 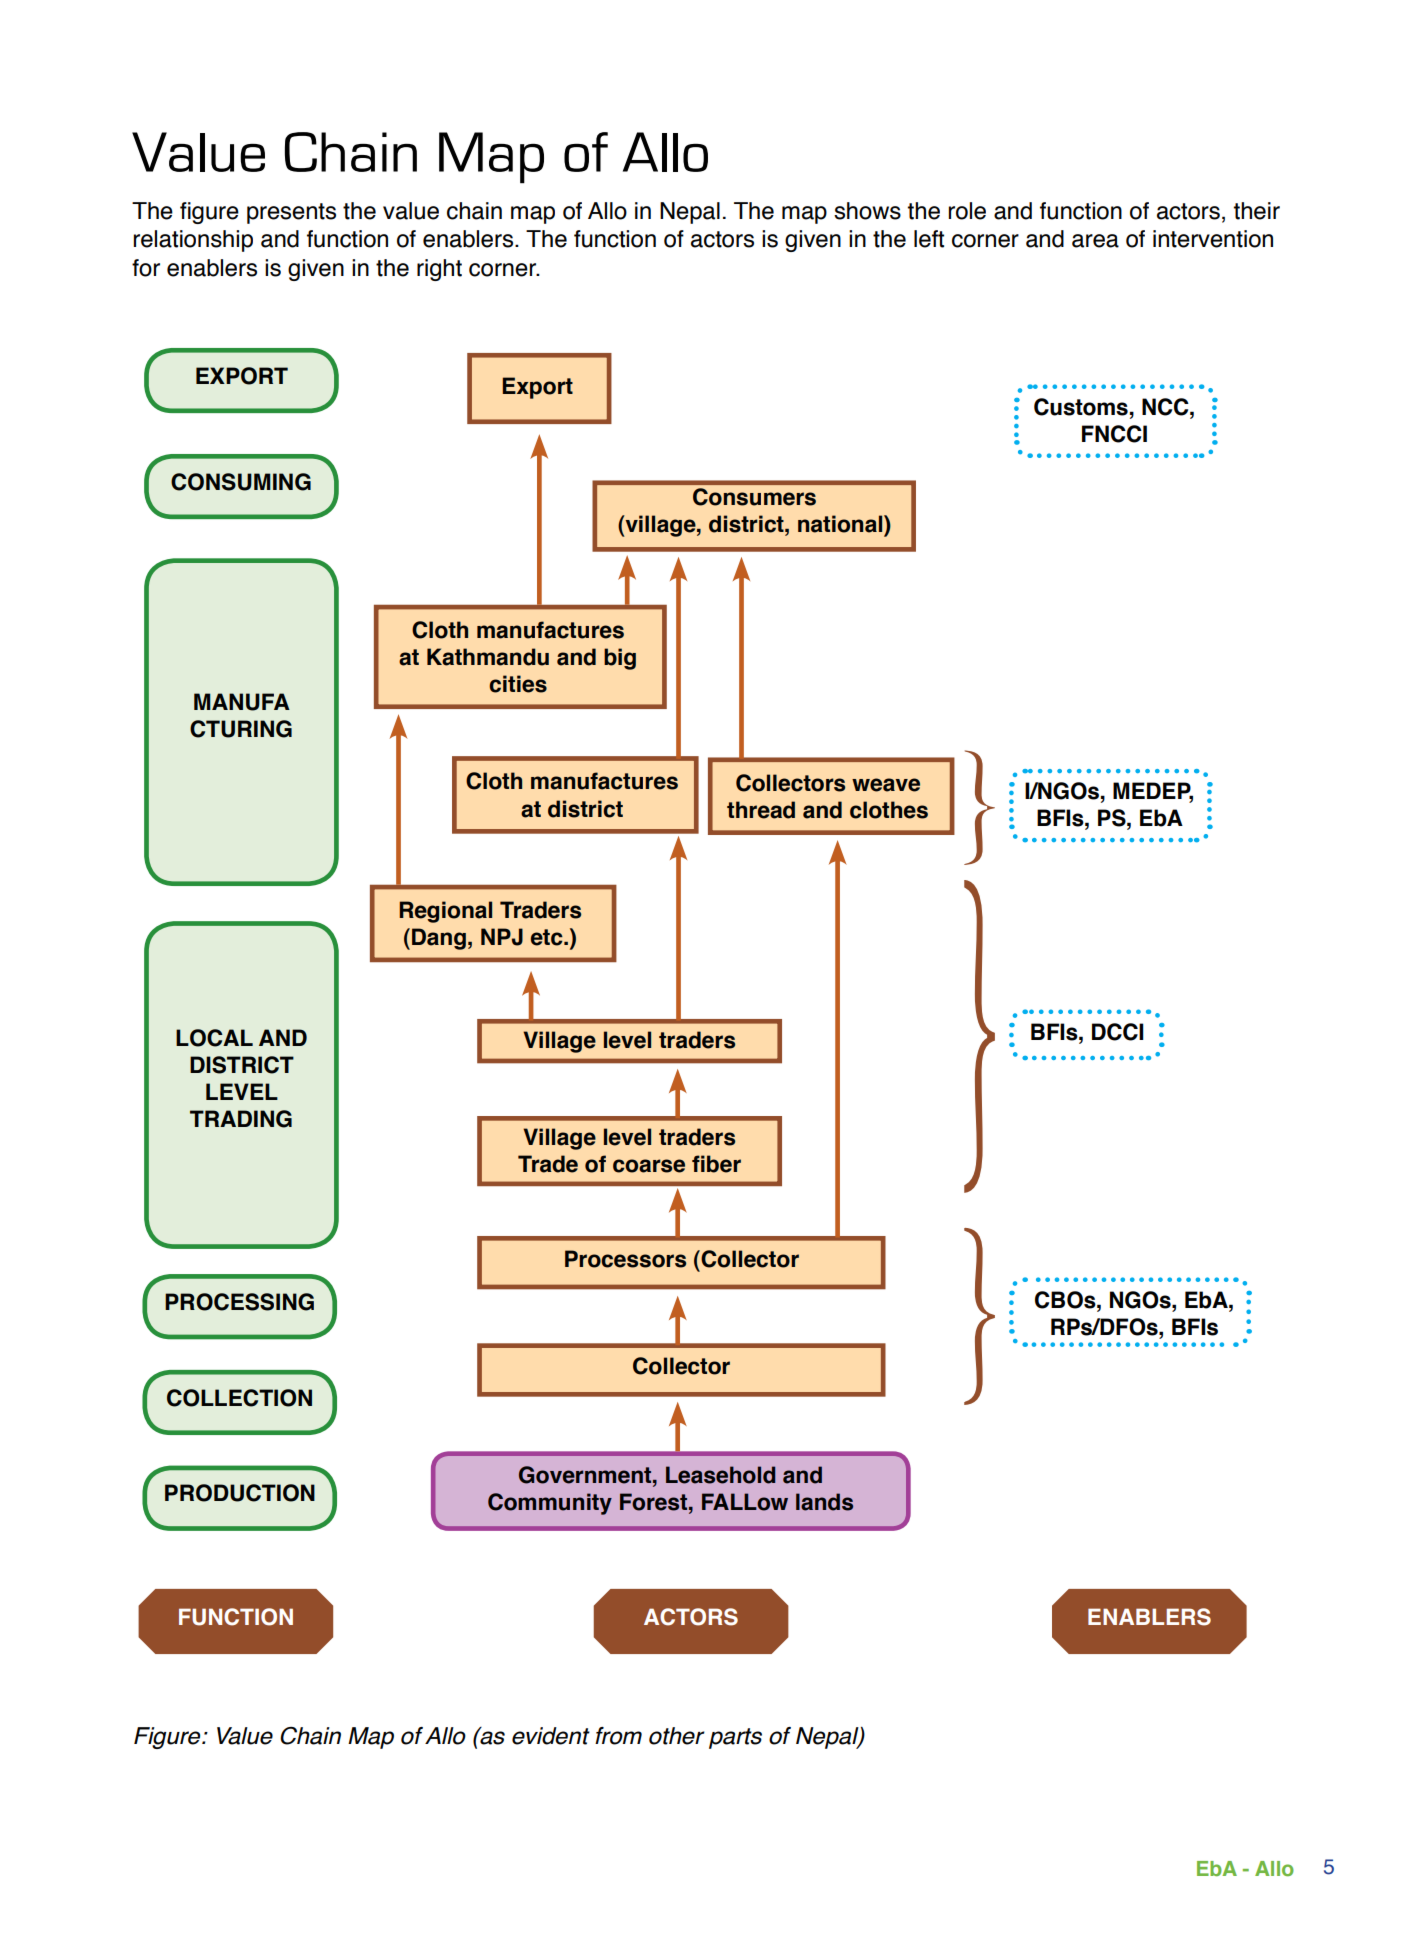 What do you see at coordinates (1081, 407) in the screenshot?
I see `Customs` at bounding box center [1081, 407].
